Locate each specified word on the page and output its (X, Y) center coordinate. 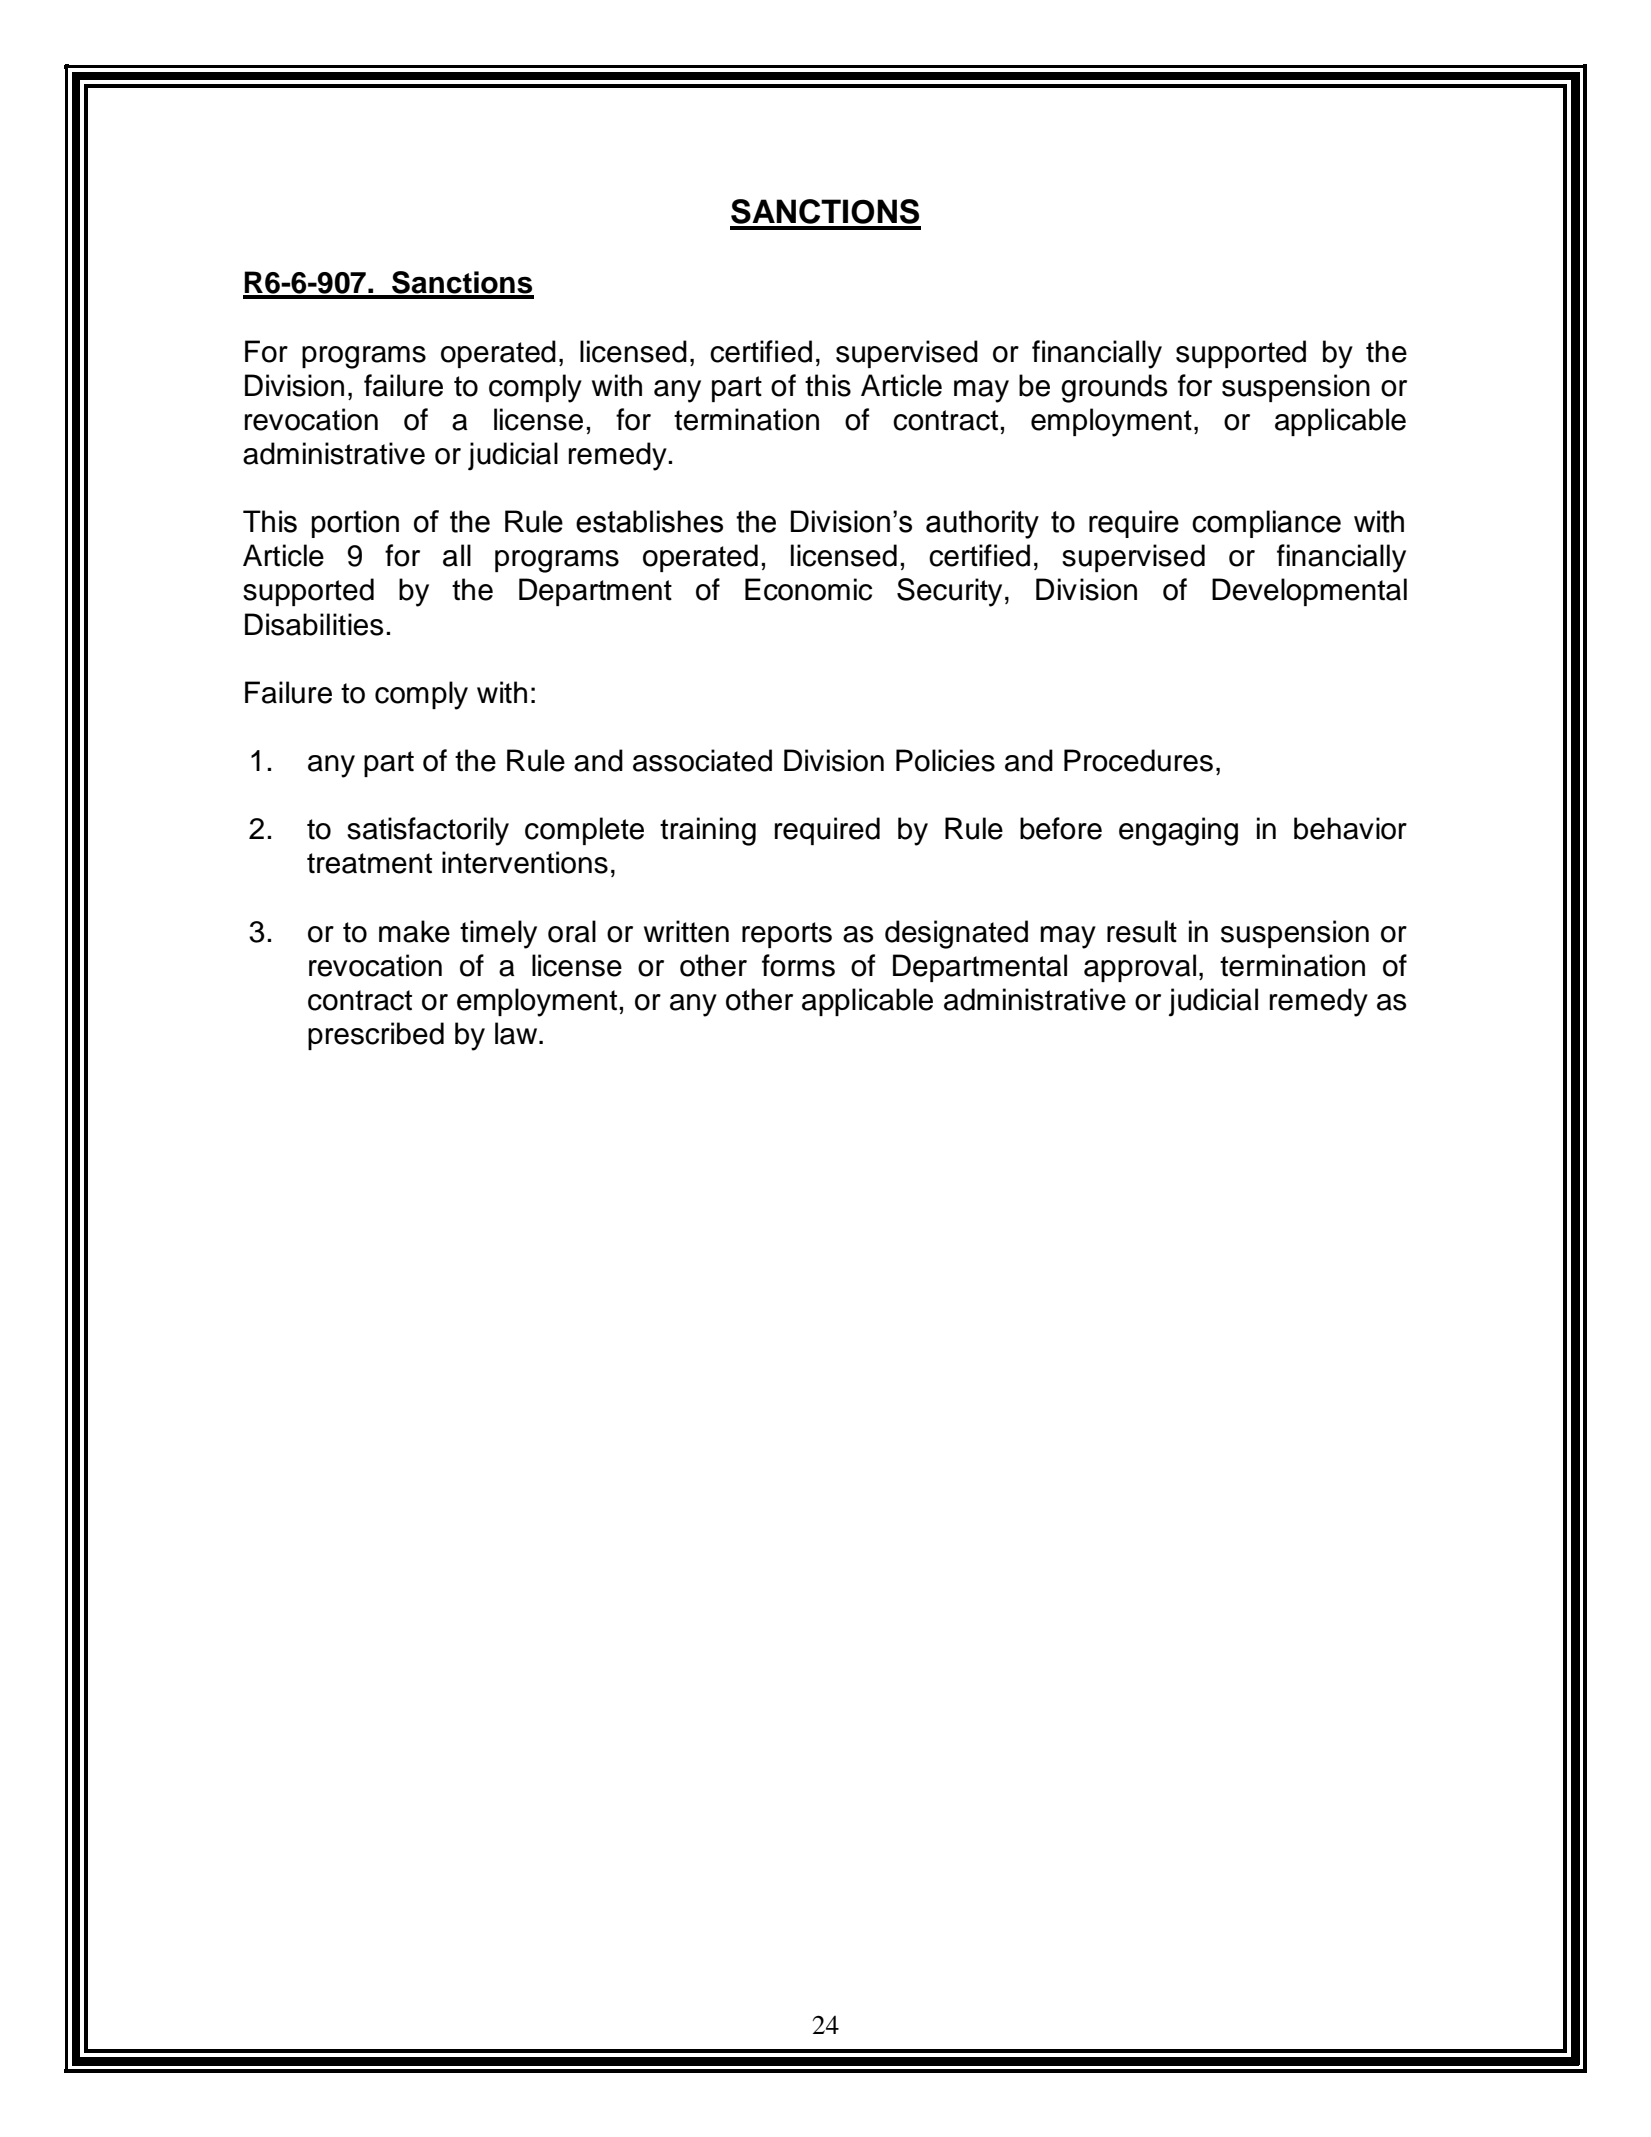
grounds (1114, 388)
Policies (945, 760)
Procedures (1138, 760)
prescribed (376, 1036)
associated (702, 760)
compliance (1266, 524)
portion (355, 524)
